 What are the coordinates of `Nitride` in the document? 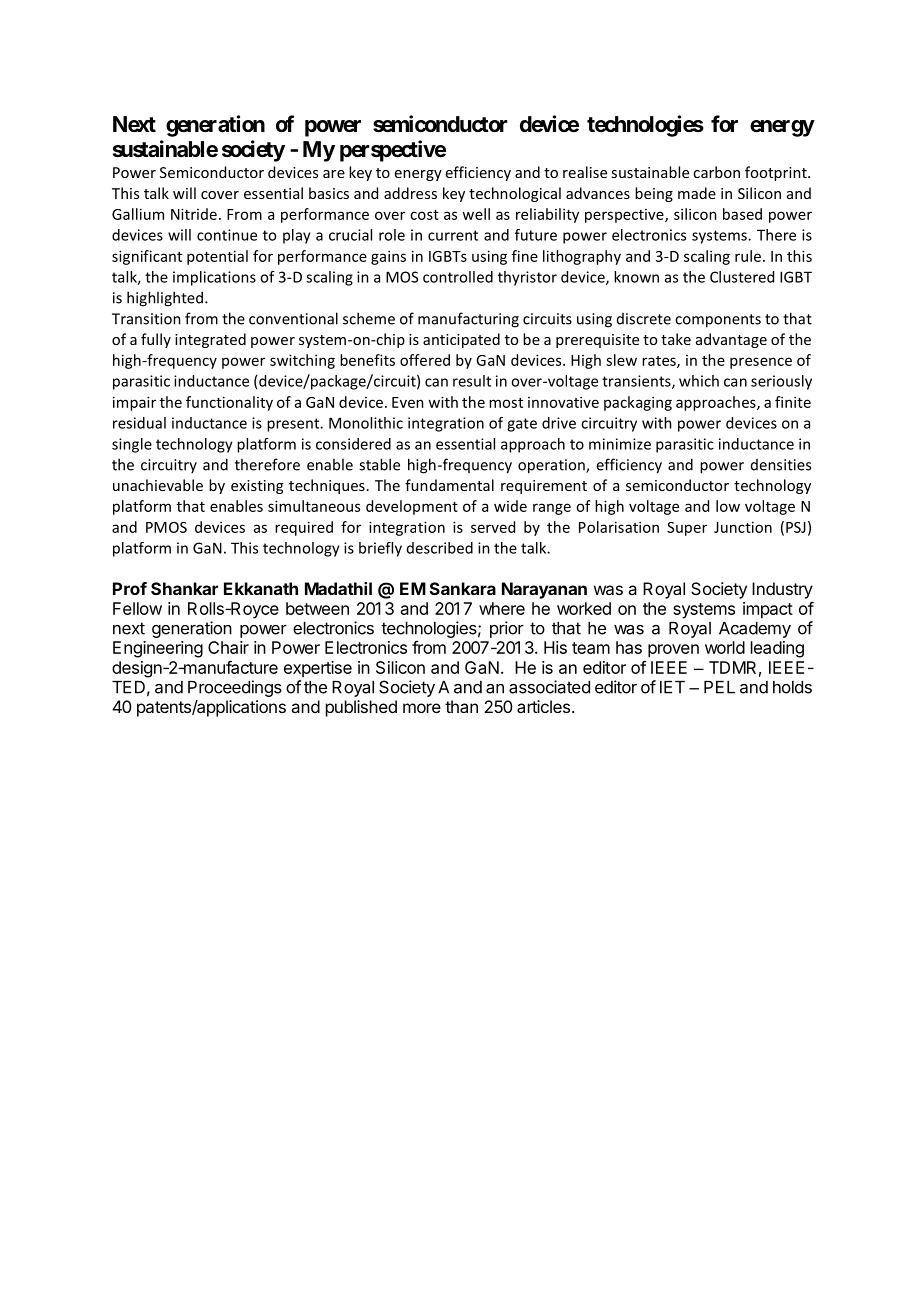 It's located at (194, 214).
